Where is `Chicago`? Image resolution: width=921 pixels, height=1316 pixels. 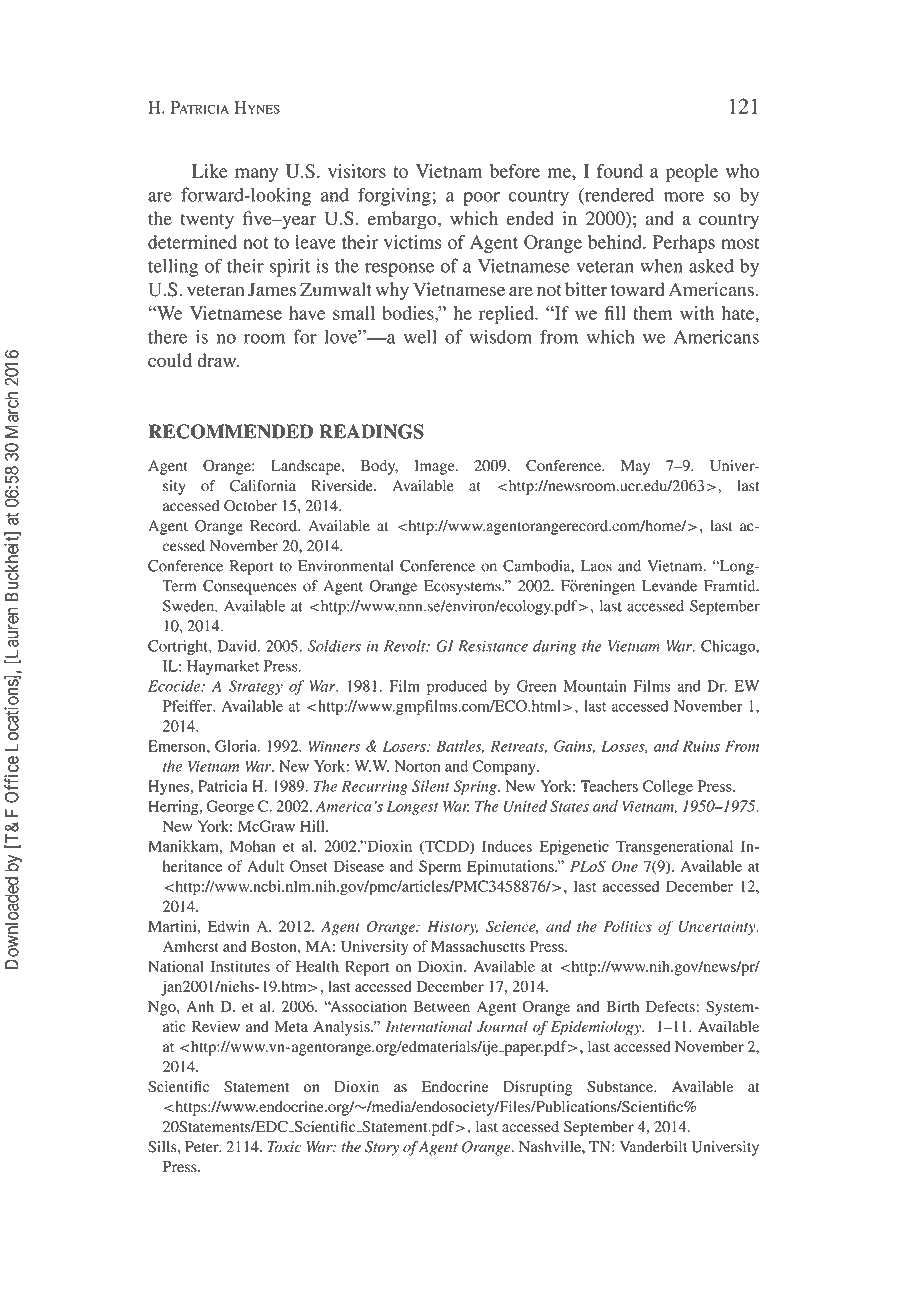 Chicago is located at coordinates (729, 647).
